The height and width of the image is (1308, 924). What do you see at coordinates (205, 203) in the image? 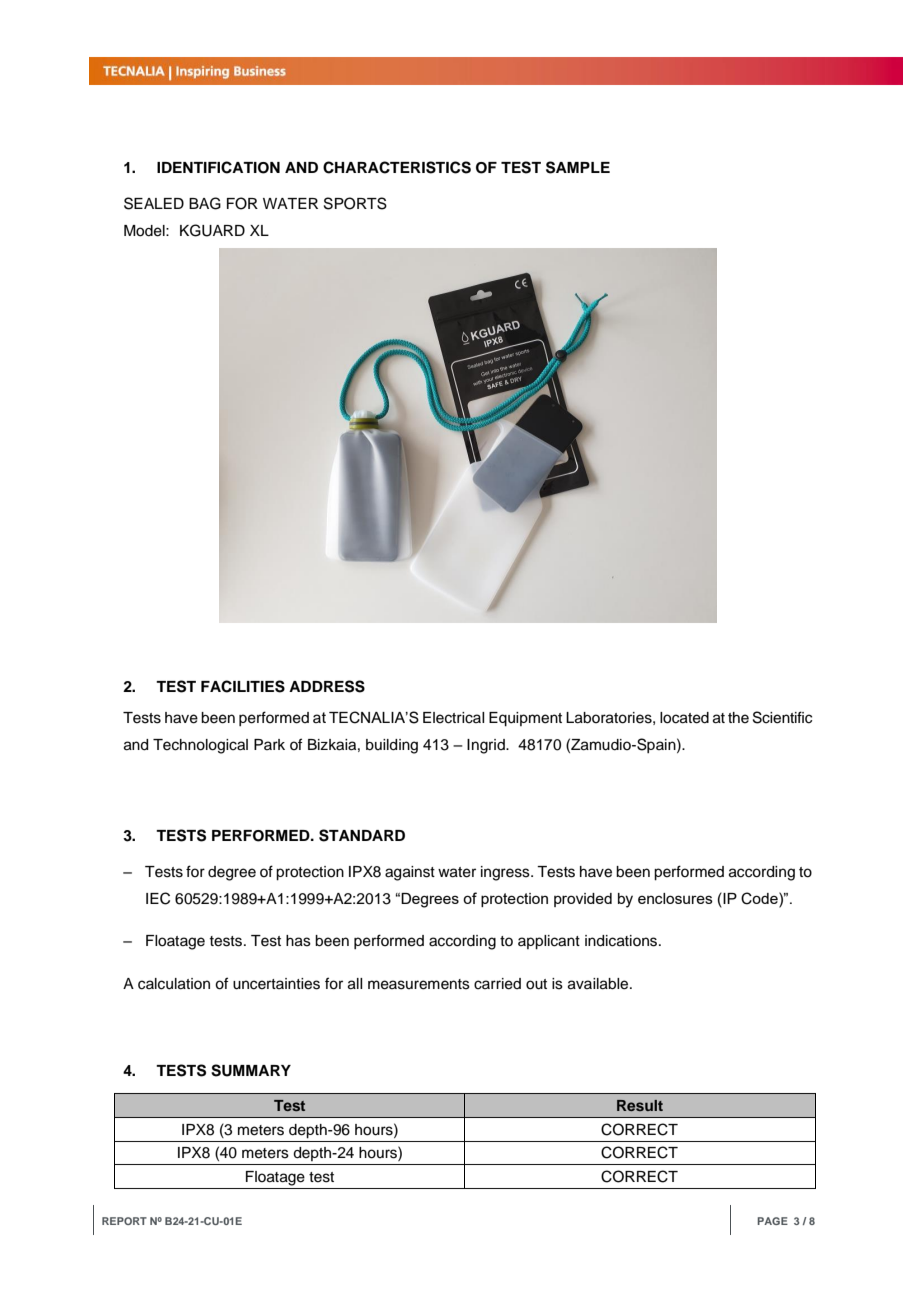
I see `BAG` at bounding box center [205, 203].
